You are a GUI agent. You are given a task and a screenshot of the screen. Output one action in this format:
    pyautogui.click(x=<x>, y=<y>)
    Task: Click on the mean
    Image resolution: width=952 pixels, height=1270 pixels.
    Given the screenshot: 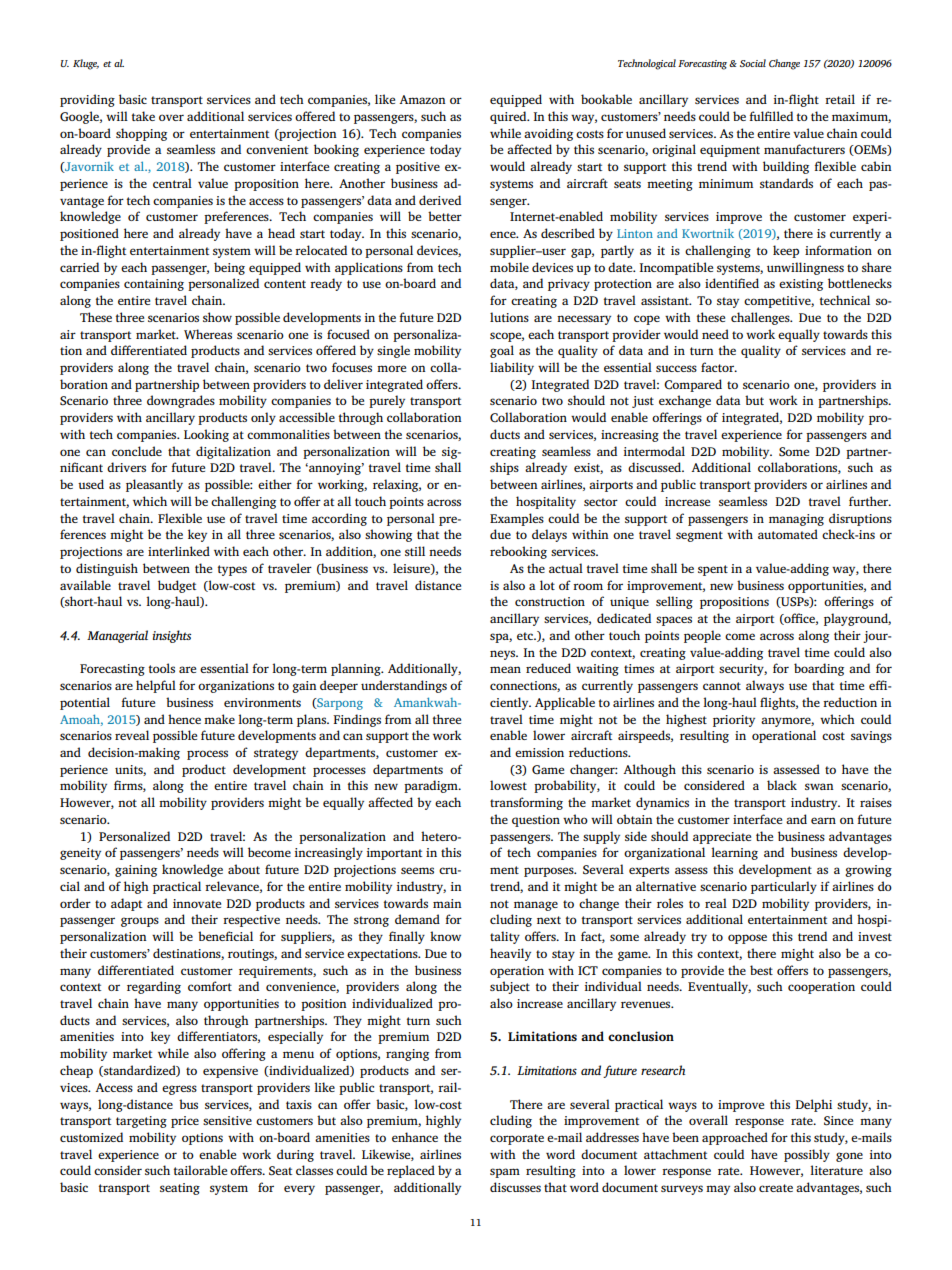 What is the action you would take?
    pyautogui.click(x=505, y=669)
